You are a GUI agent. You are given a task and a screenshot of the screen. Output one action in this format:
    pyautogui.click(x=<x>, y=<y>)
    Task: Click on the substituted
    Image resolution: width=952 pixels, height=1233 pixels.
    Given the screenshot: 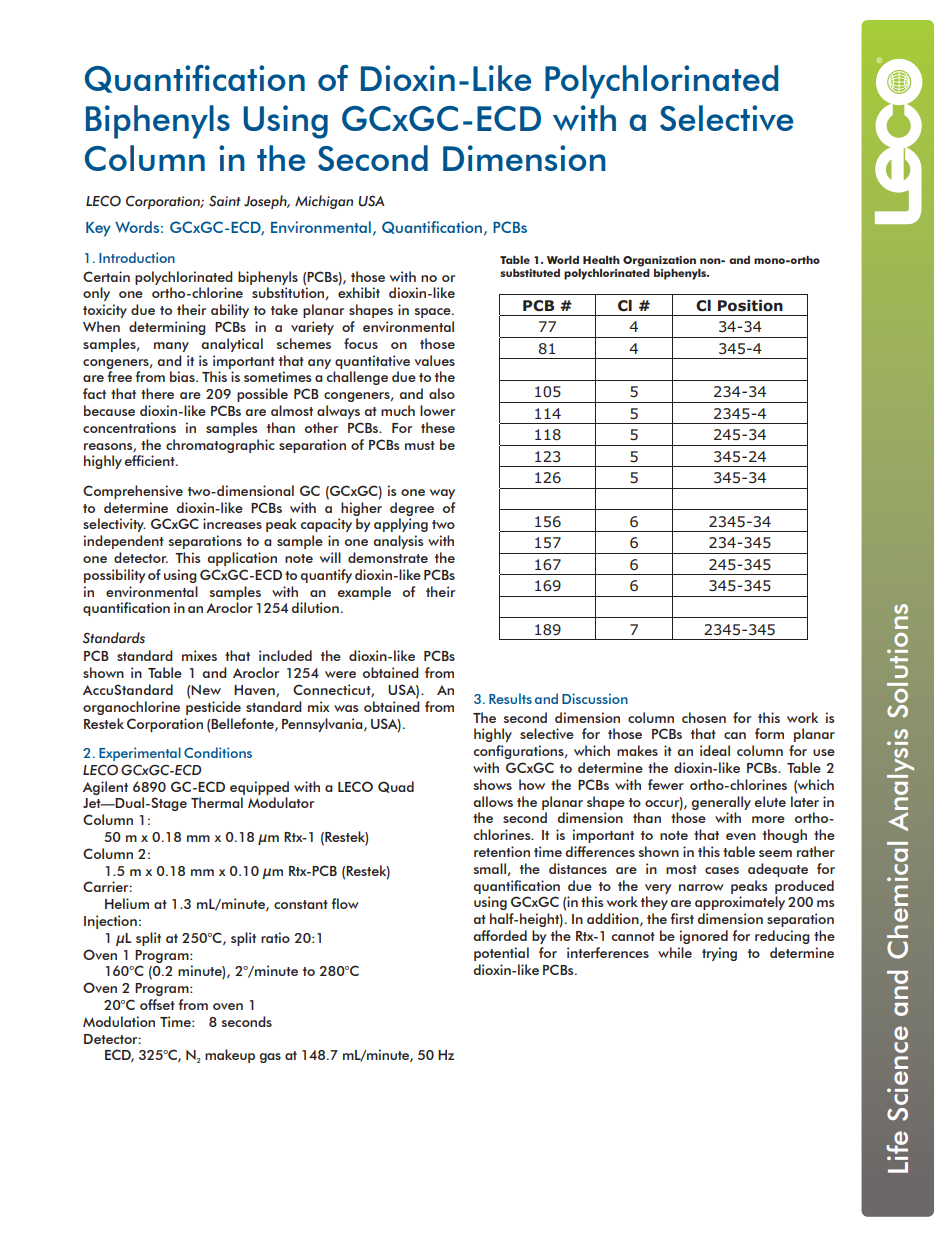 What is the action you would take?
    pyautogui.click(x=530, y=273)
